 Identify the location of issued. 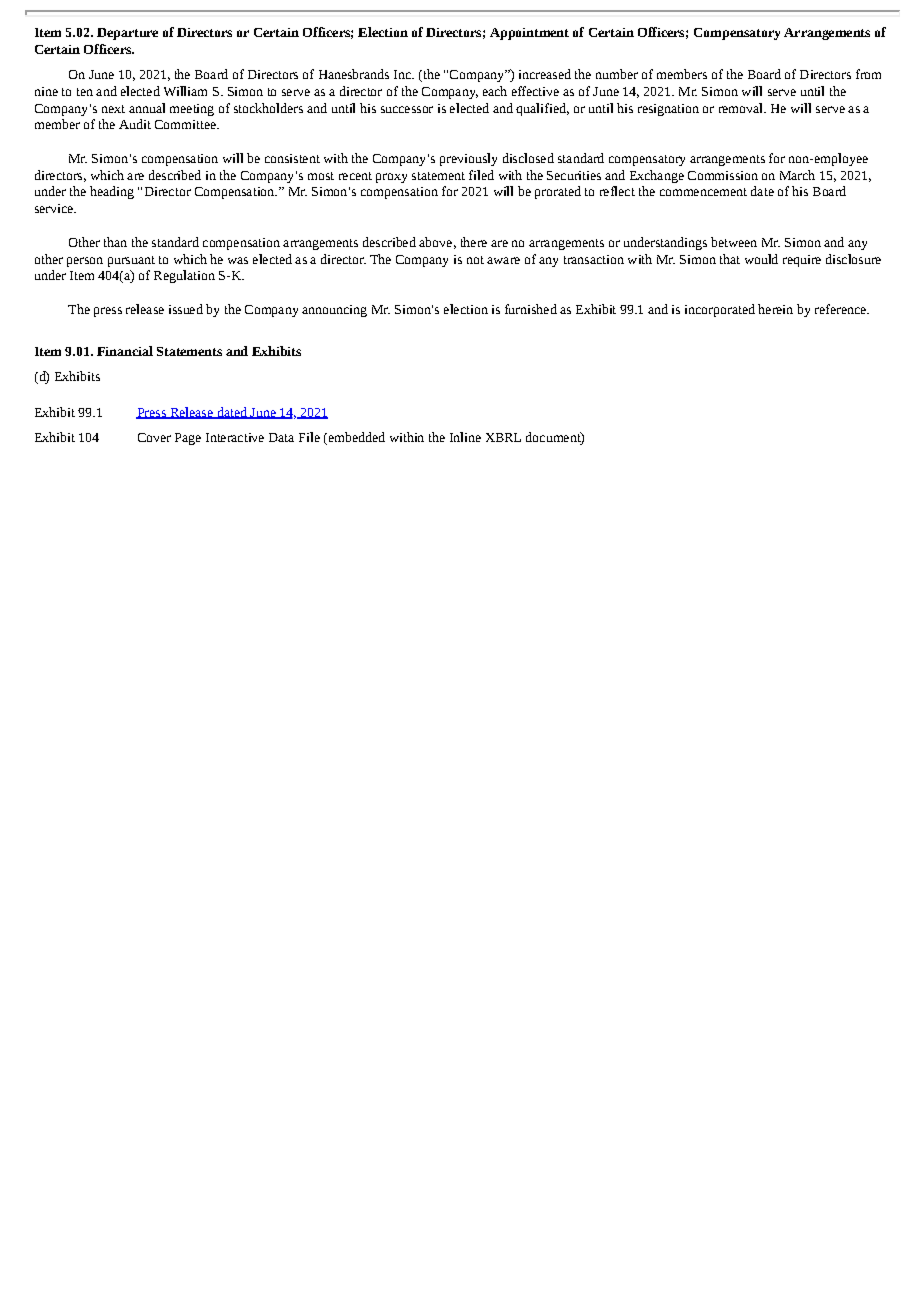
(186, 309).
